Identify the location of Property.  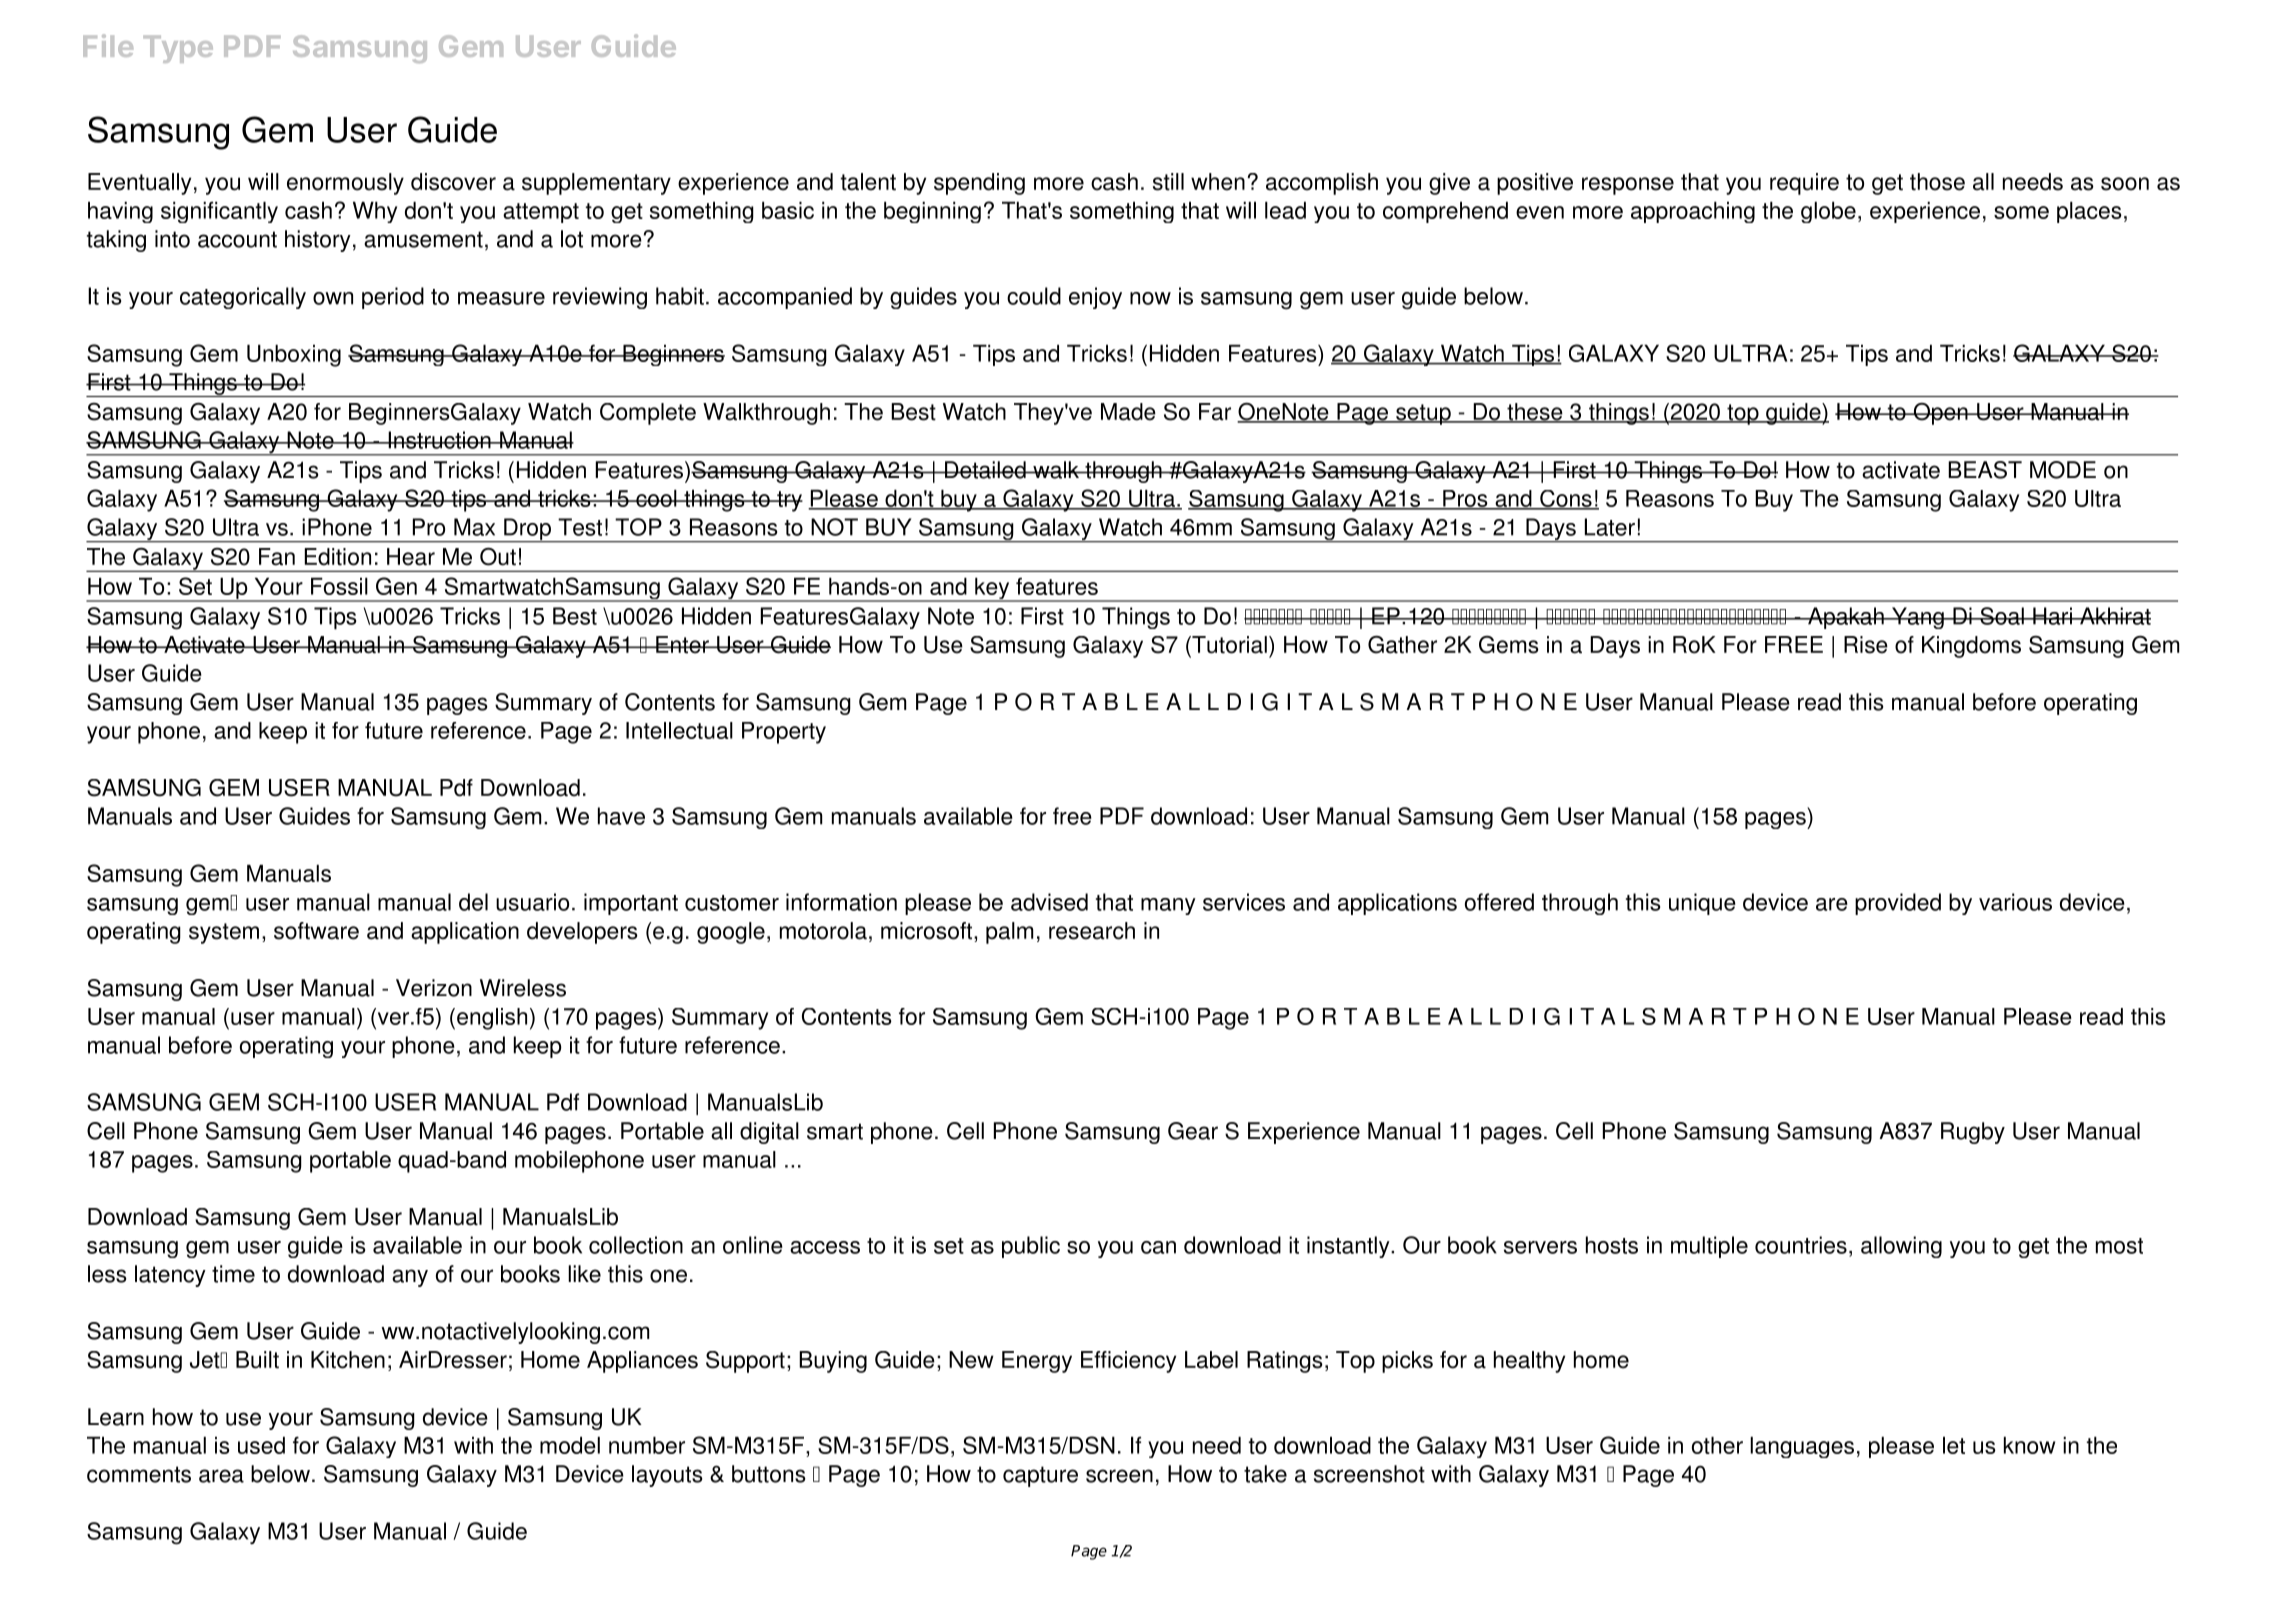
(784, 733).
